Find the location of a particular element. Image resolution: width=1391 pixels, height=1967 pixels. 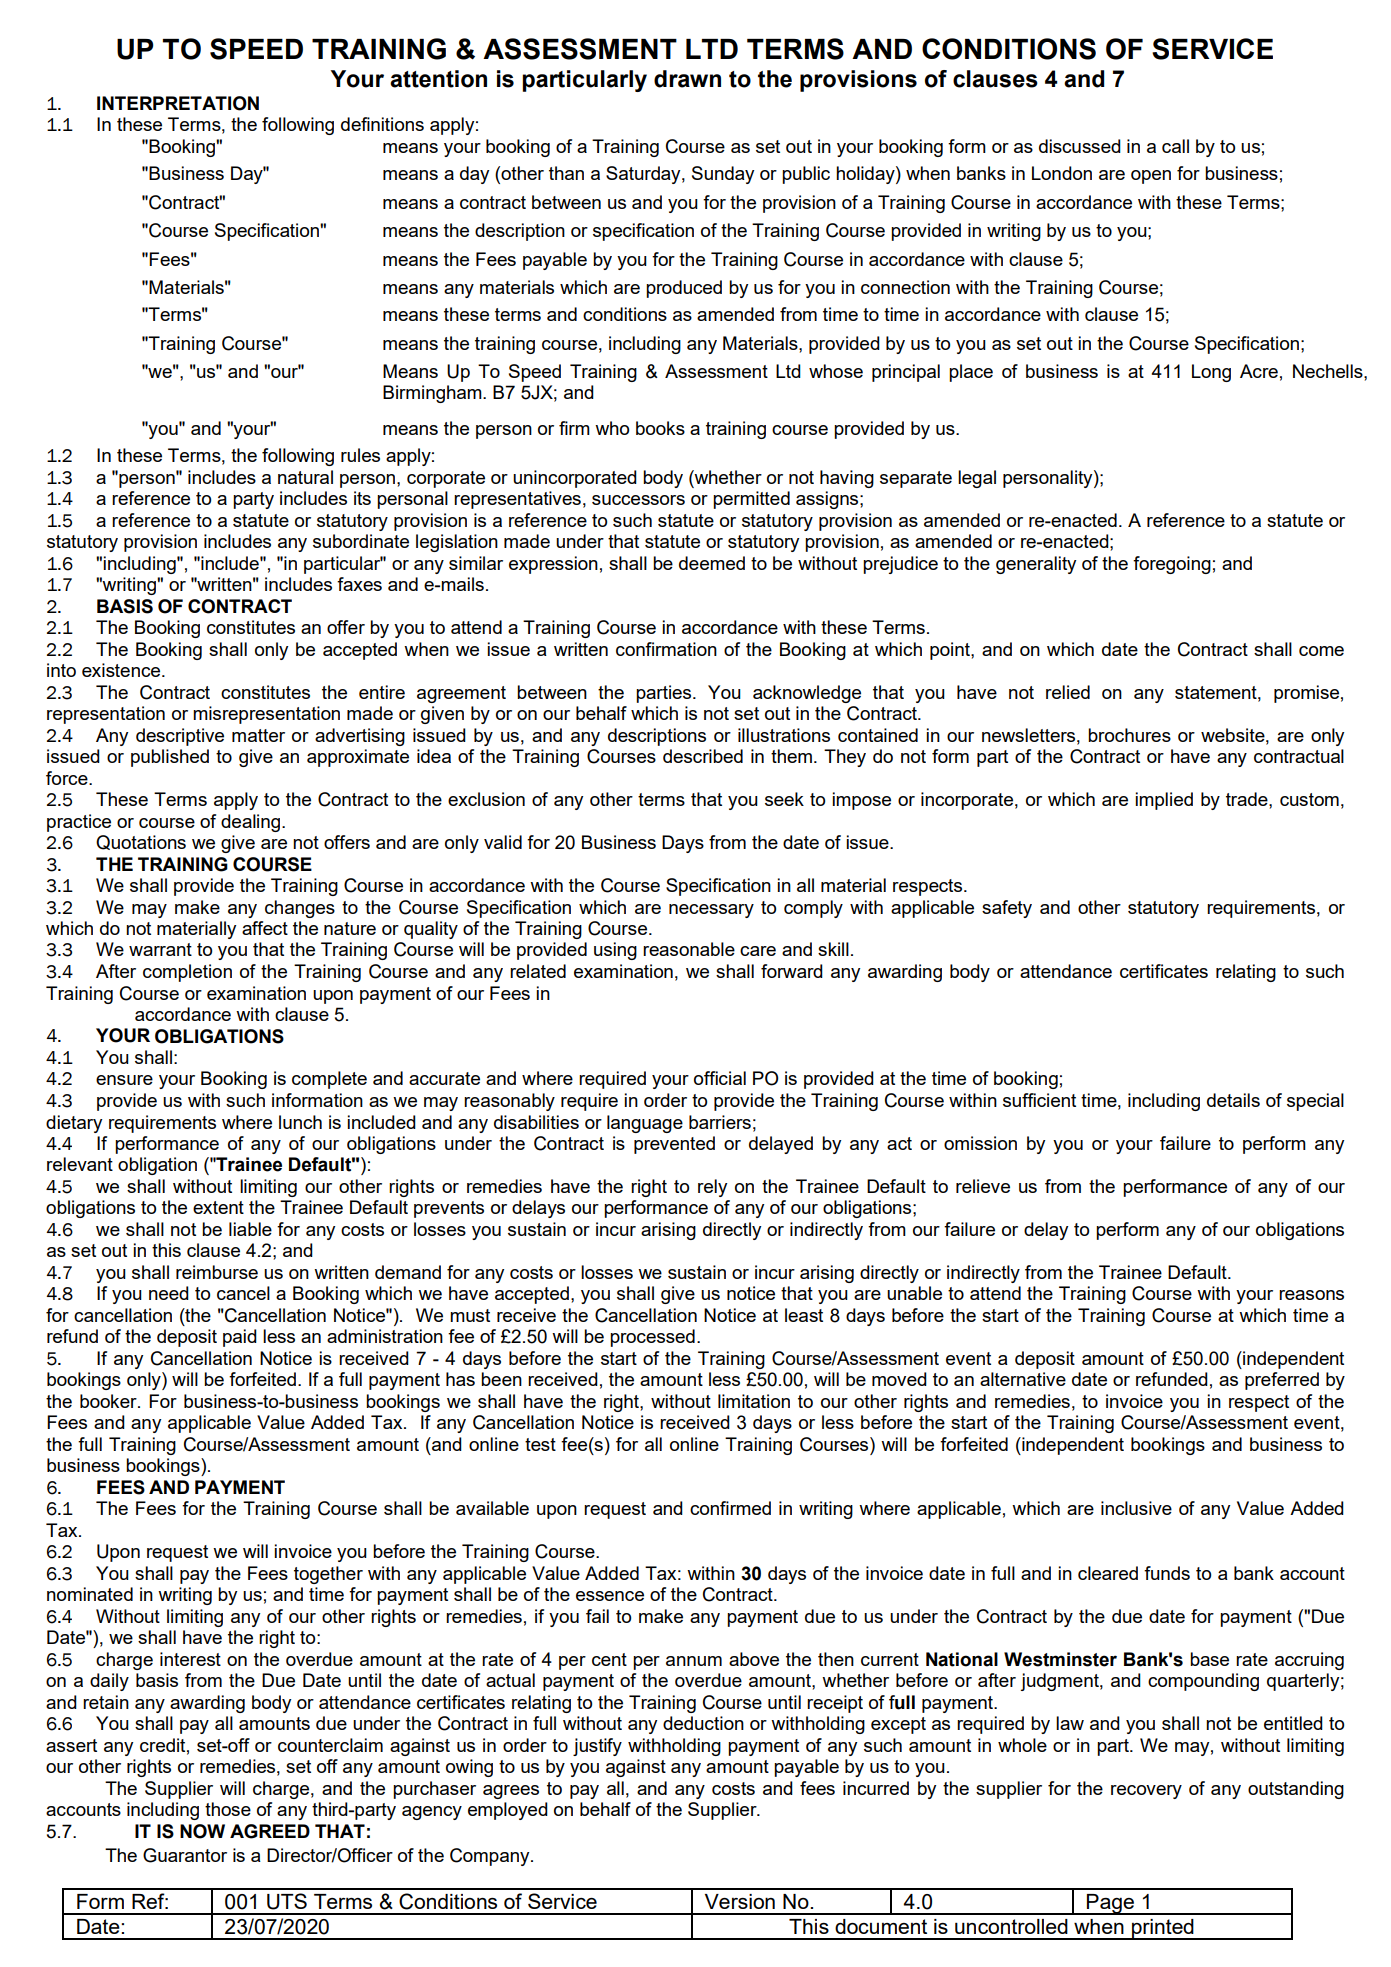

reimburse is located at coordinates (217, 1272).
